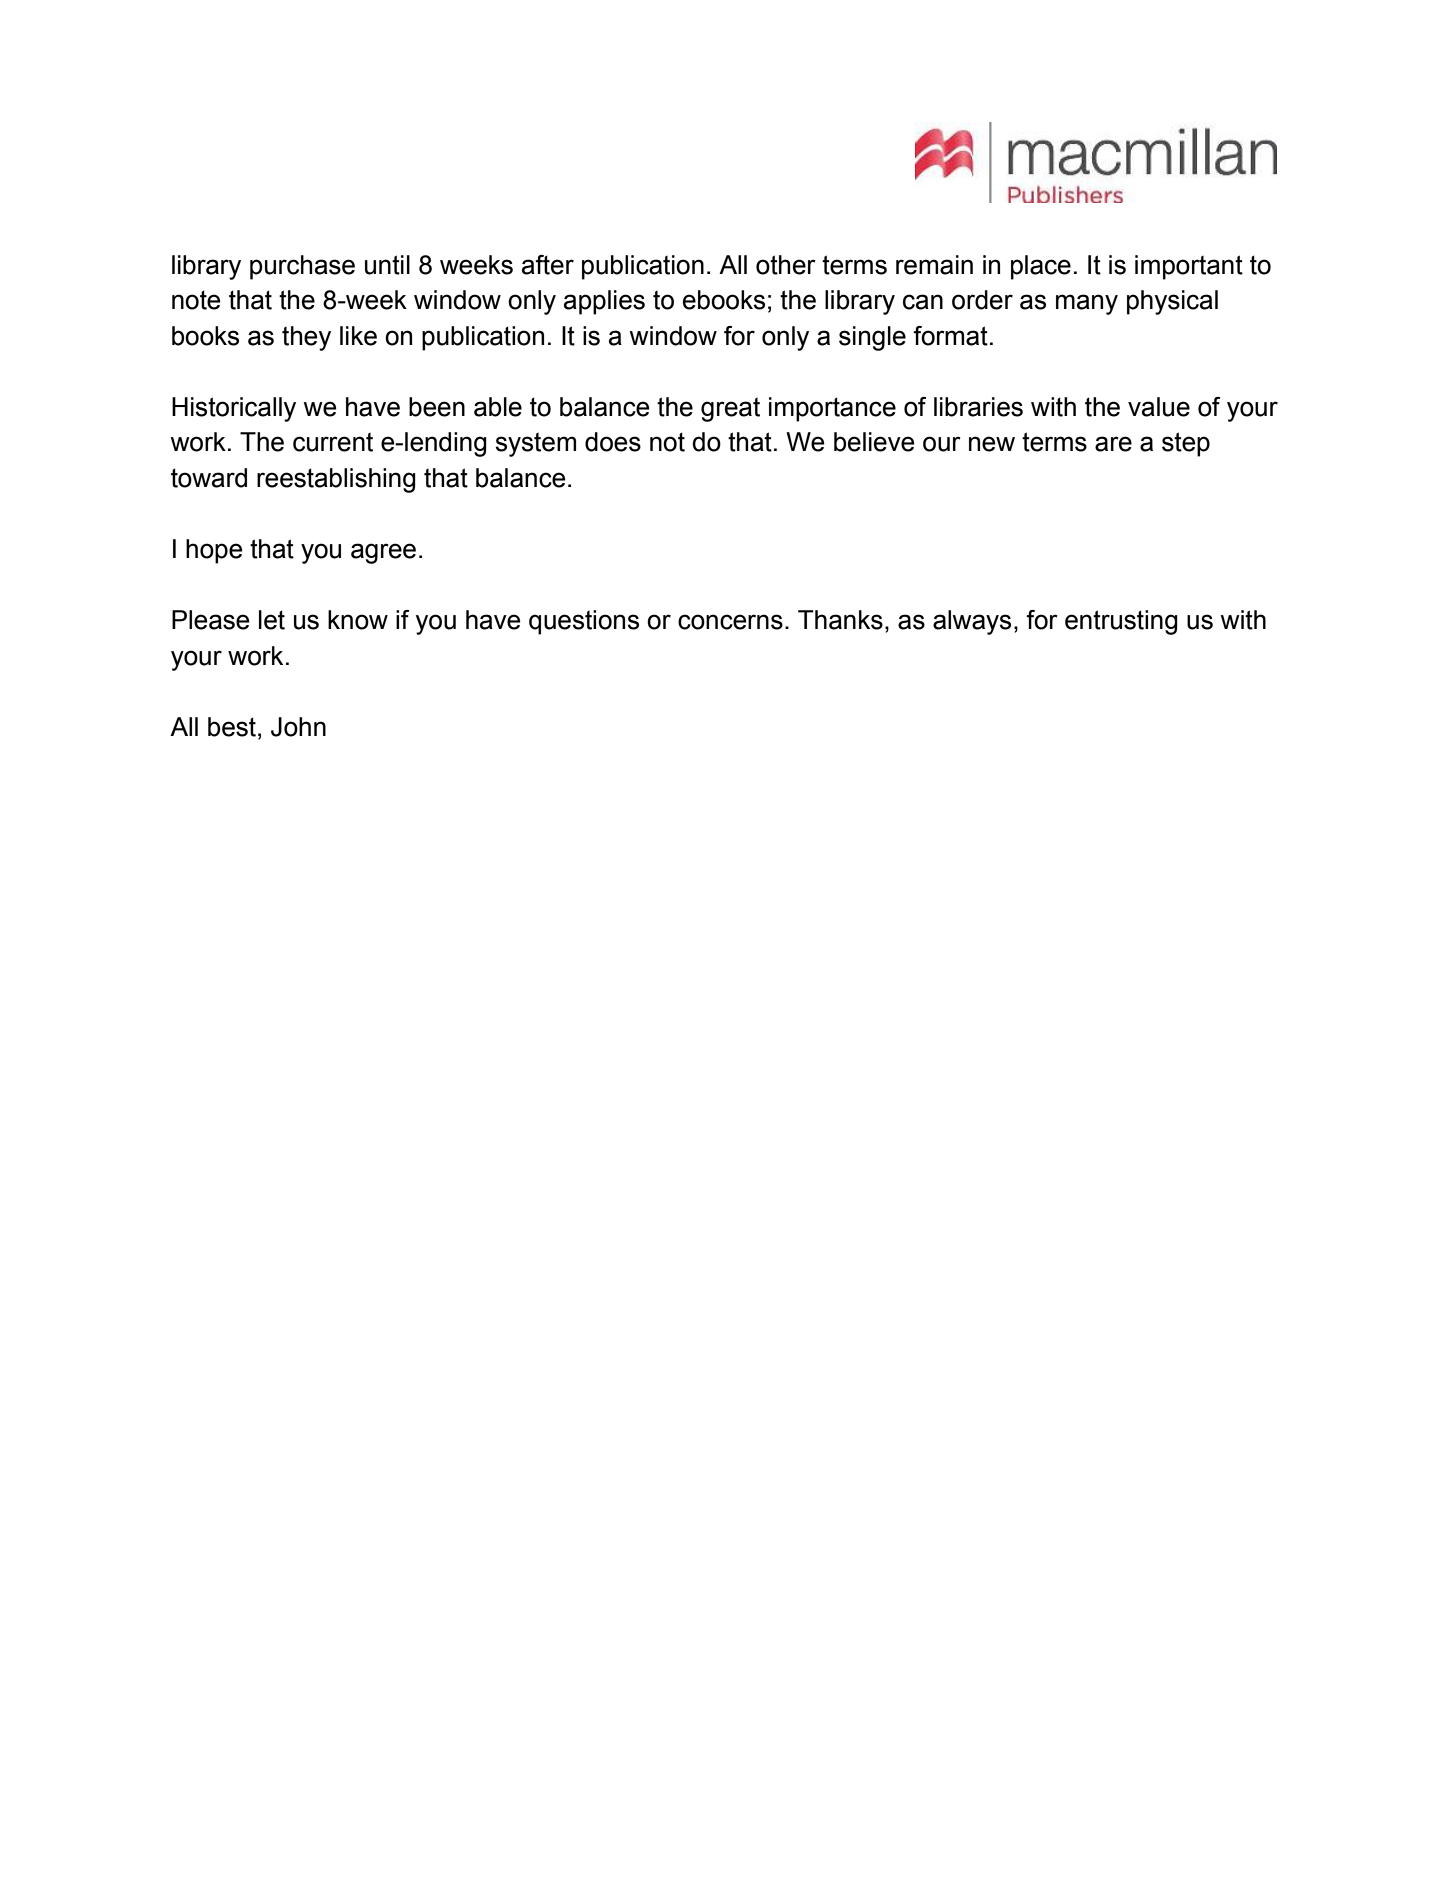  What do you see at coordinates (730, 410) in the screenshot?
I see `great` at bounding box center [730, 410].
